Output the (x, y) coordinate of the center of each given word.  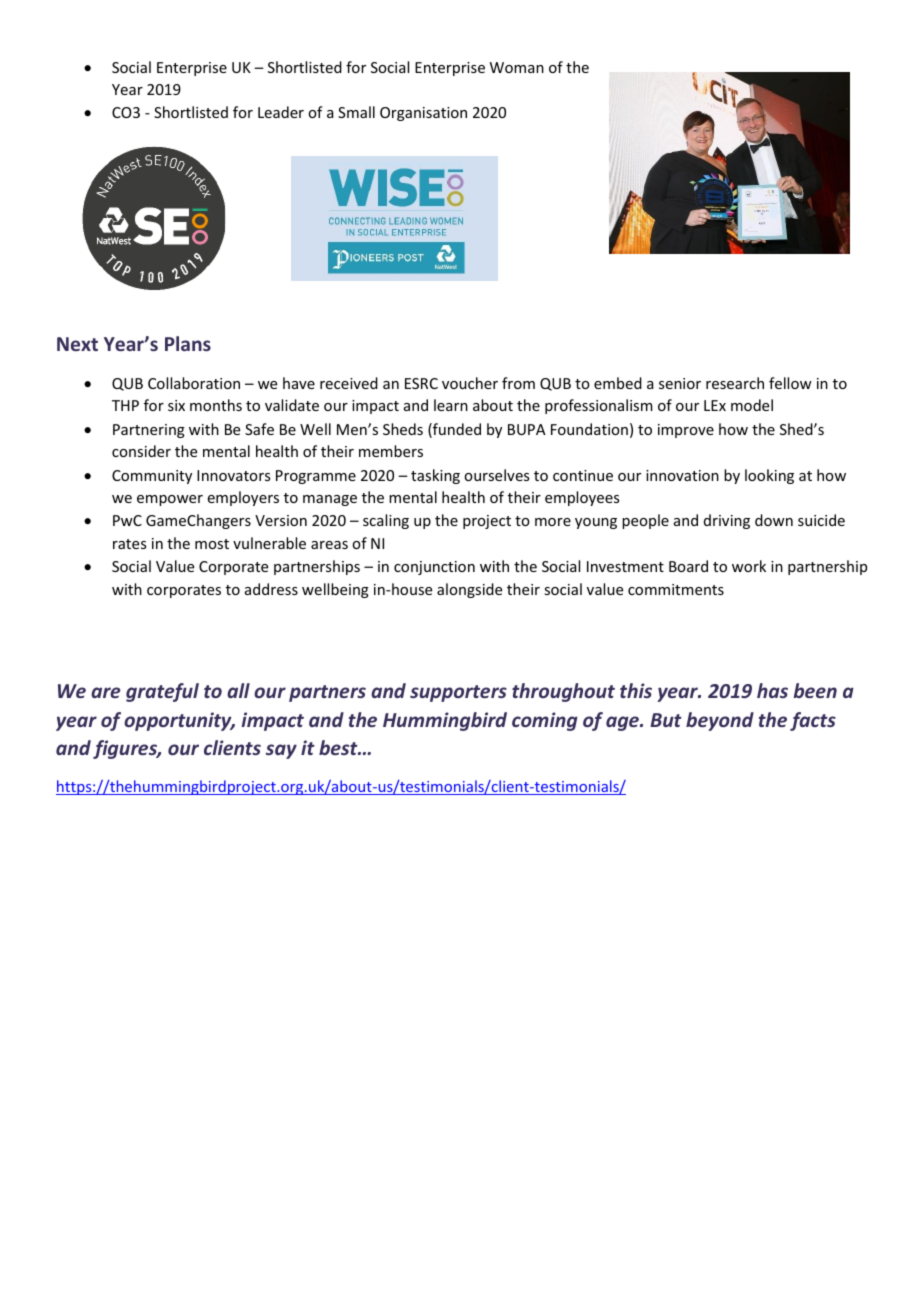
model (752, 405)
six (176, 405)
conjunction (434, 568)
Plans (188, 343)
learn (451, 405)
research (735, 383)
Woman (517, 67)
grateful (162, 692)
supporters (458, 693)
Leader (281, 112)
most (212, 544)
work (749, 566)
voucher (470, 383)
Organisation (423, 114)
